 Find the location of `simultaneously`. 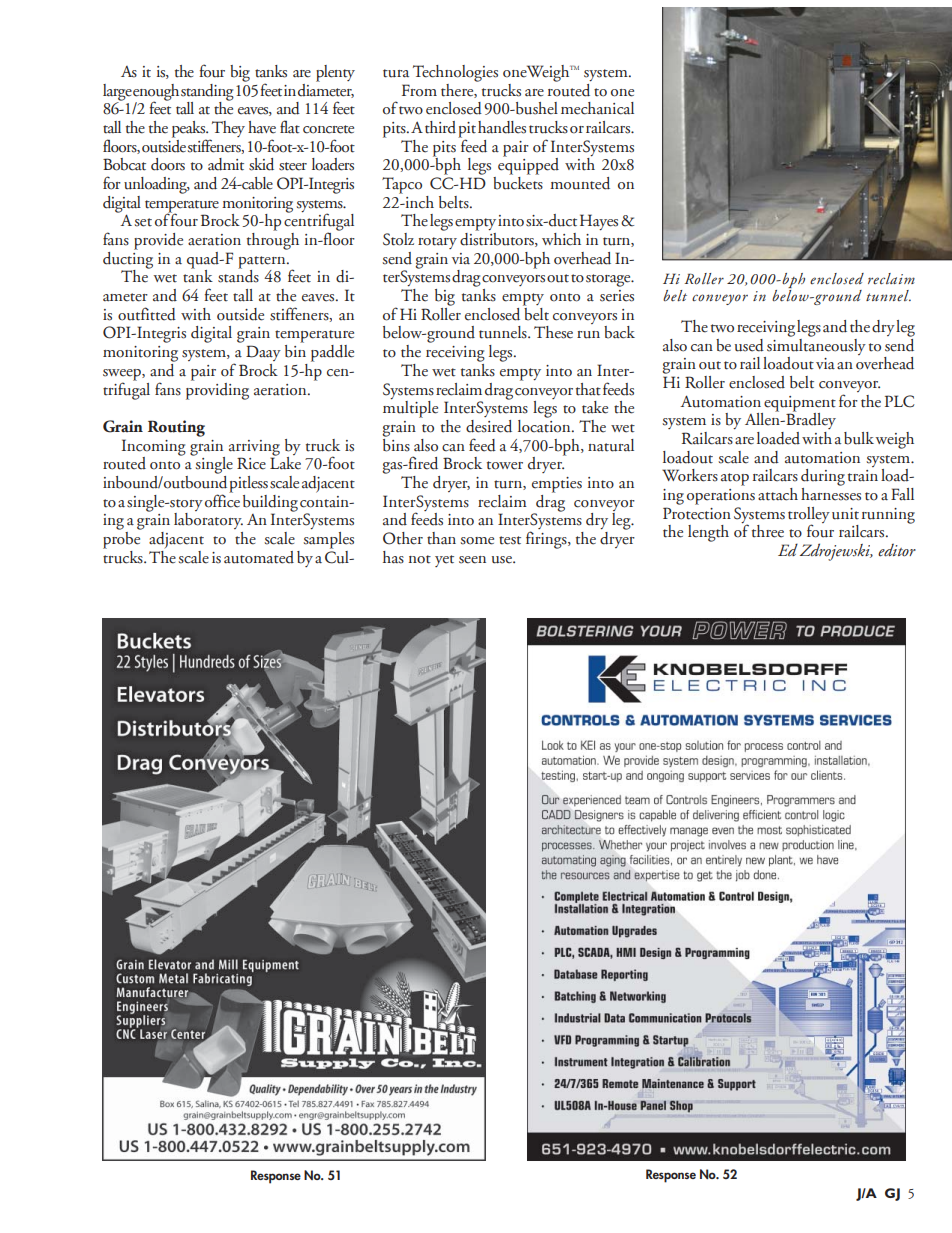

simultaneously is located at coordinates (816, 345).
